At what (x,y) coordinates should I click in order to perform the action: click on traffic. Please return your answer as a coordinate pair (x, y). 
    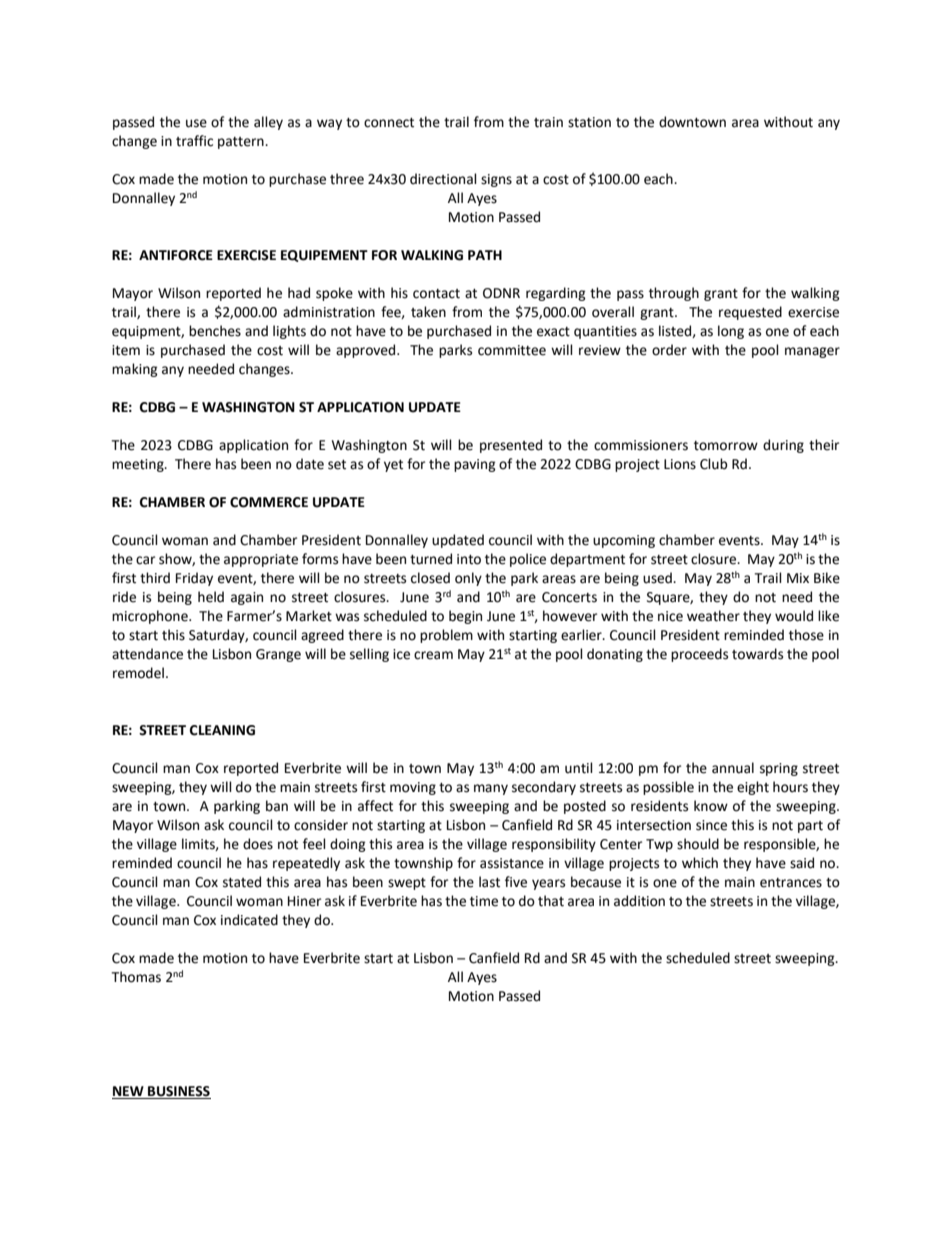
    Looking at the image, I should click on (194, 141).
